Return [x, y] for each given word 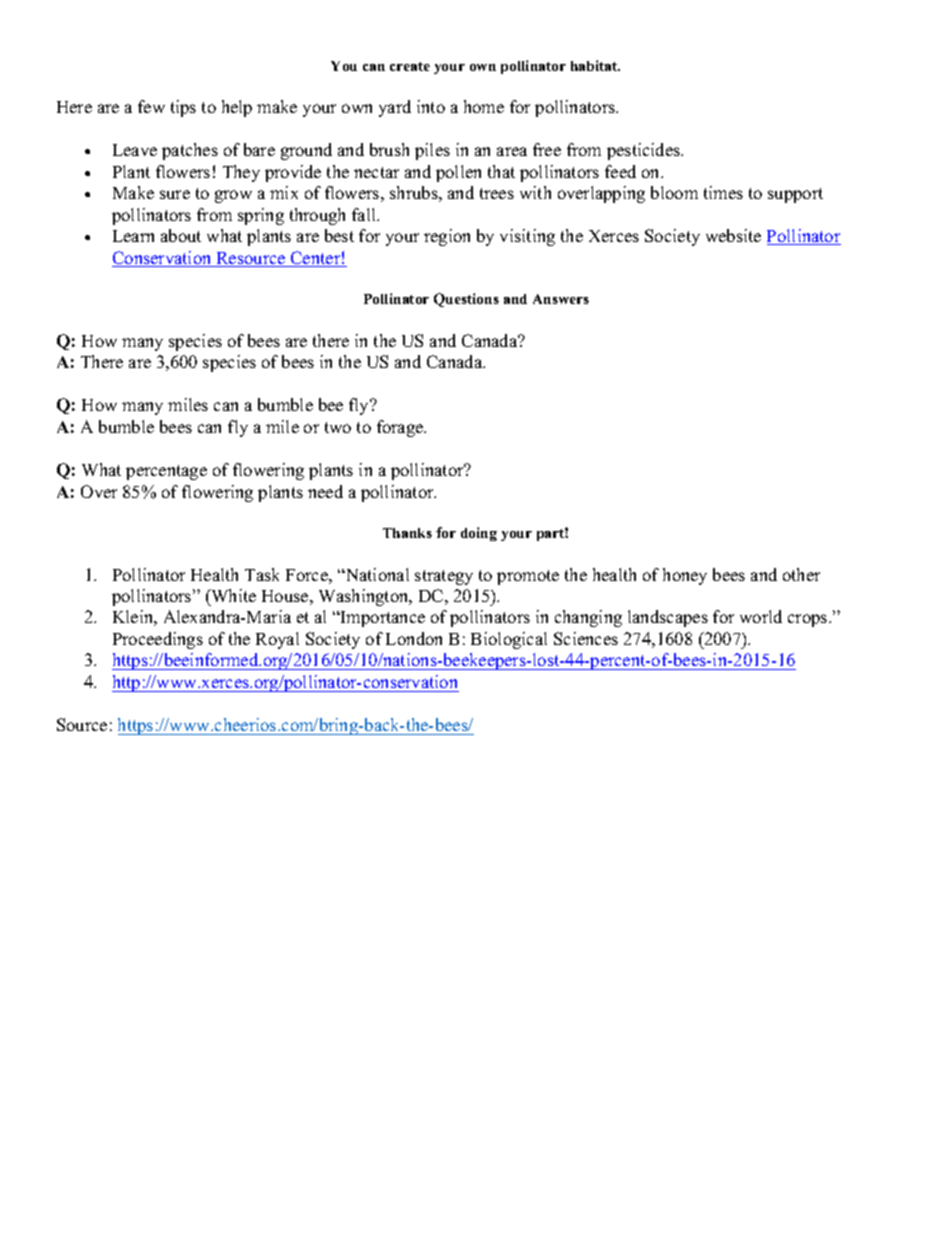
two [338, 427]
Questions [466, 300]
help [237, 108]
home [484, 106]
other [801, 574]
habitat [595, 65]
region [447, 237]
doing [479, 534]
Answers [561, 299]
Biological [509, 640]
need [325, 491]
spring [261, 216]
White [232, 595]
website [733, 235]
